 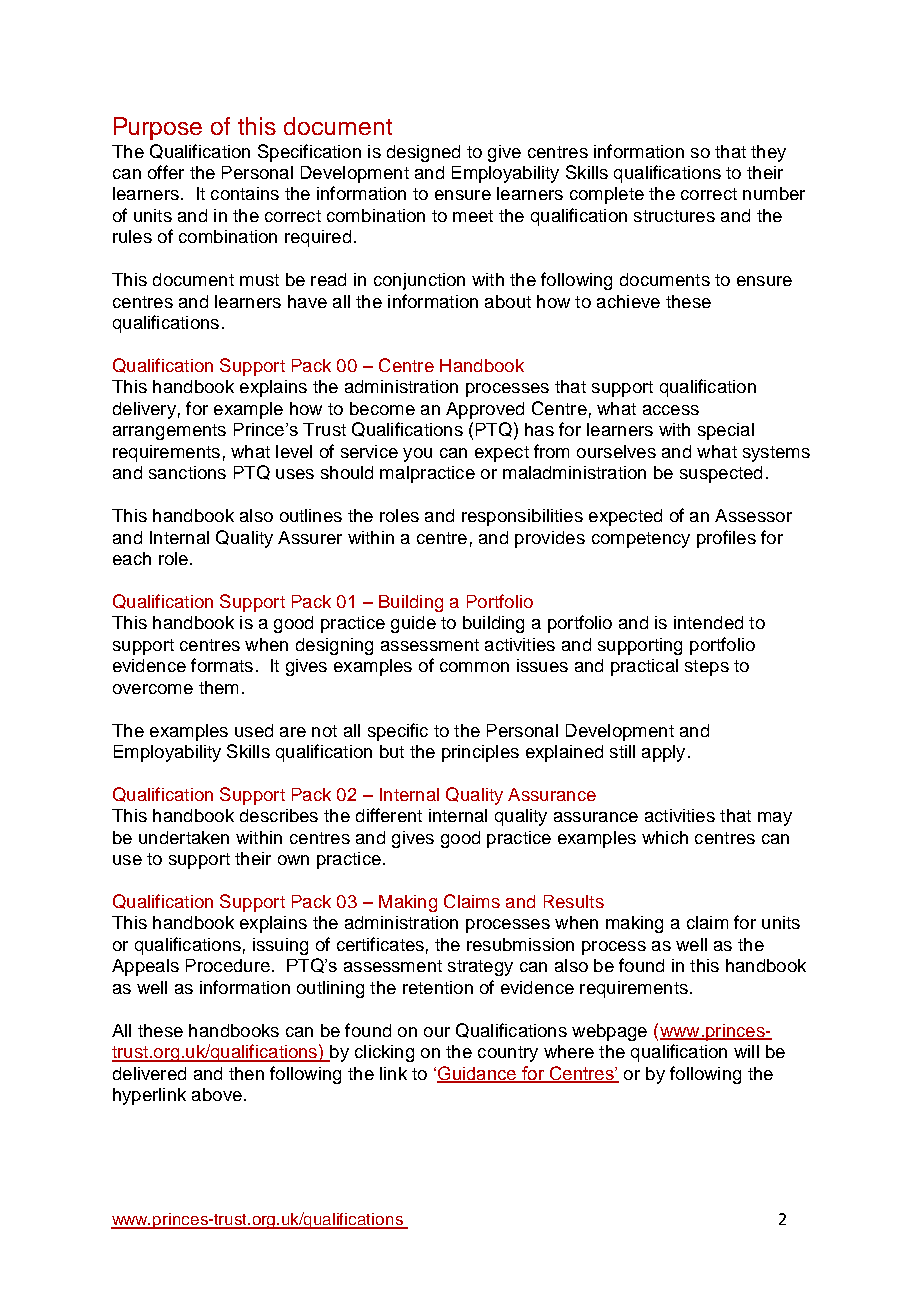 What do you see at coordinates (768, 153) in the page?
I see `they` at bounding box center [768, 153].
